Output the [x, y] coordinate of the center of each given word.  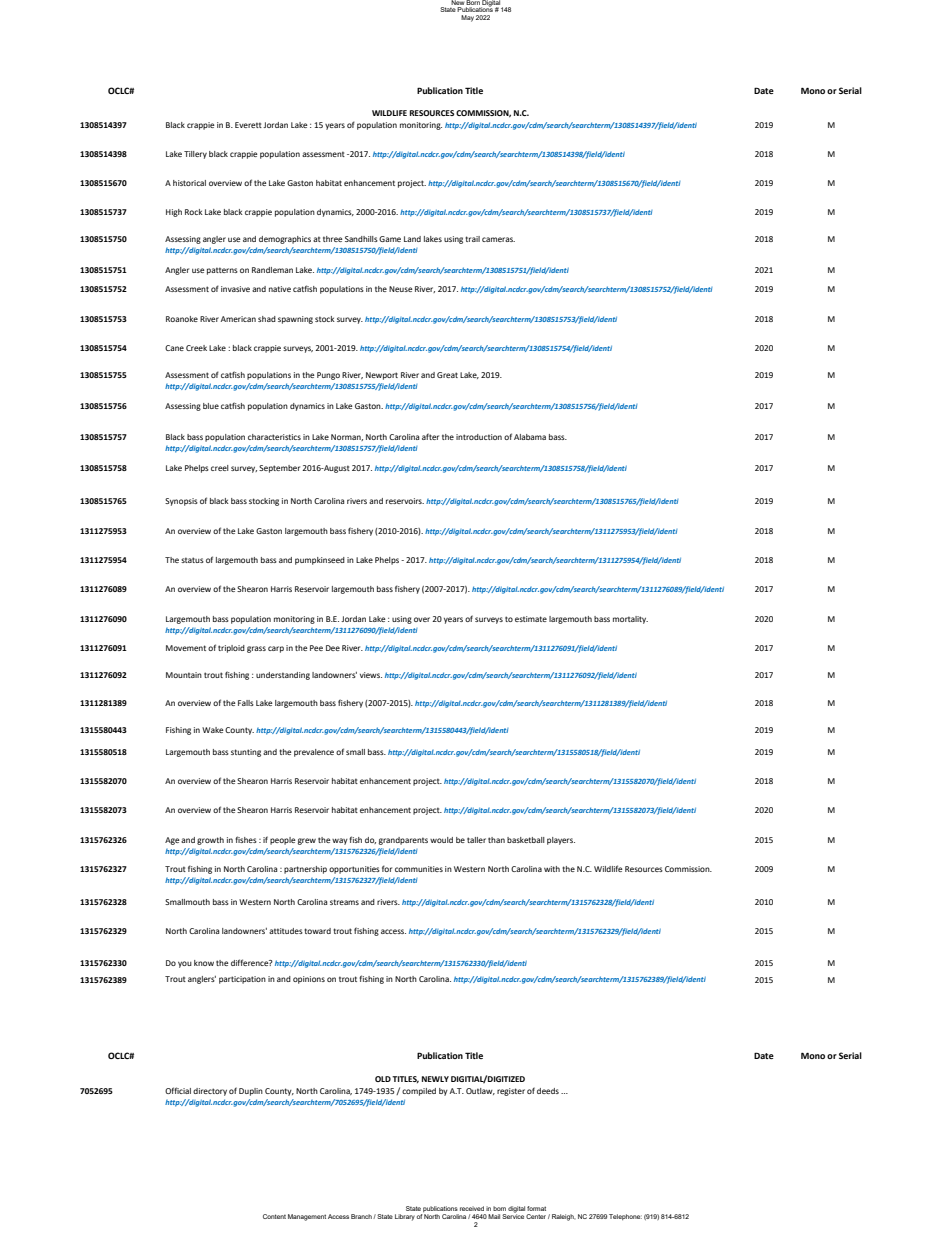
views [371, 675]
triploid [231, 649]
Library [405, 1217]
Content [274, 1216]
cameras [498, 239]
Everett [248, 125]
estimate [531, 619]
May [467, 18]
